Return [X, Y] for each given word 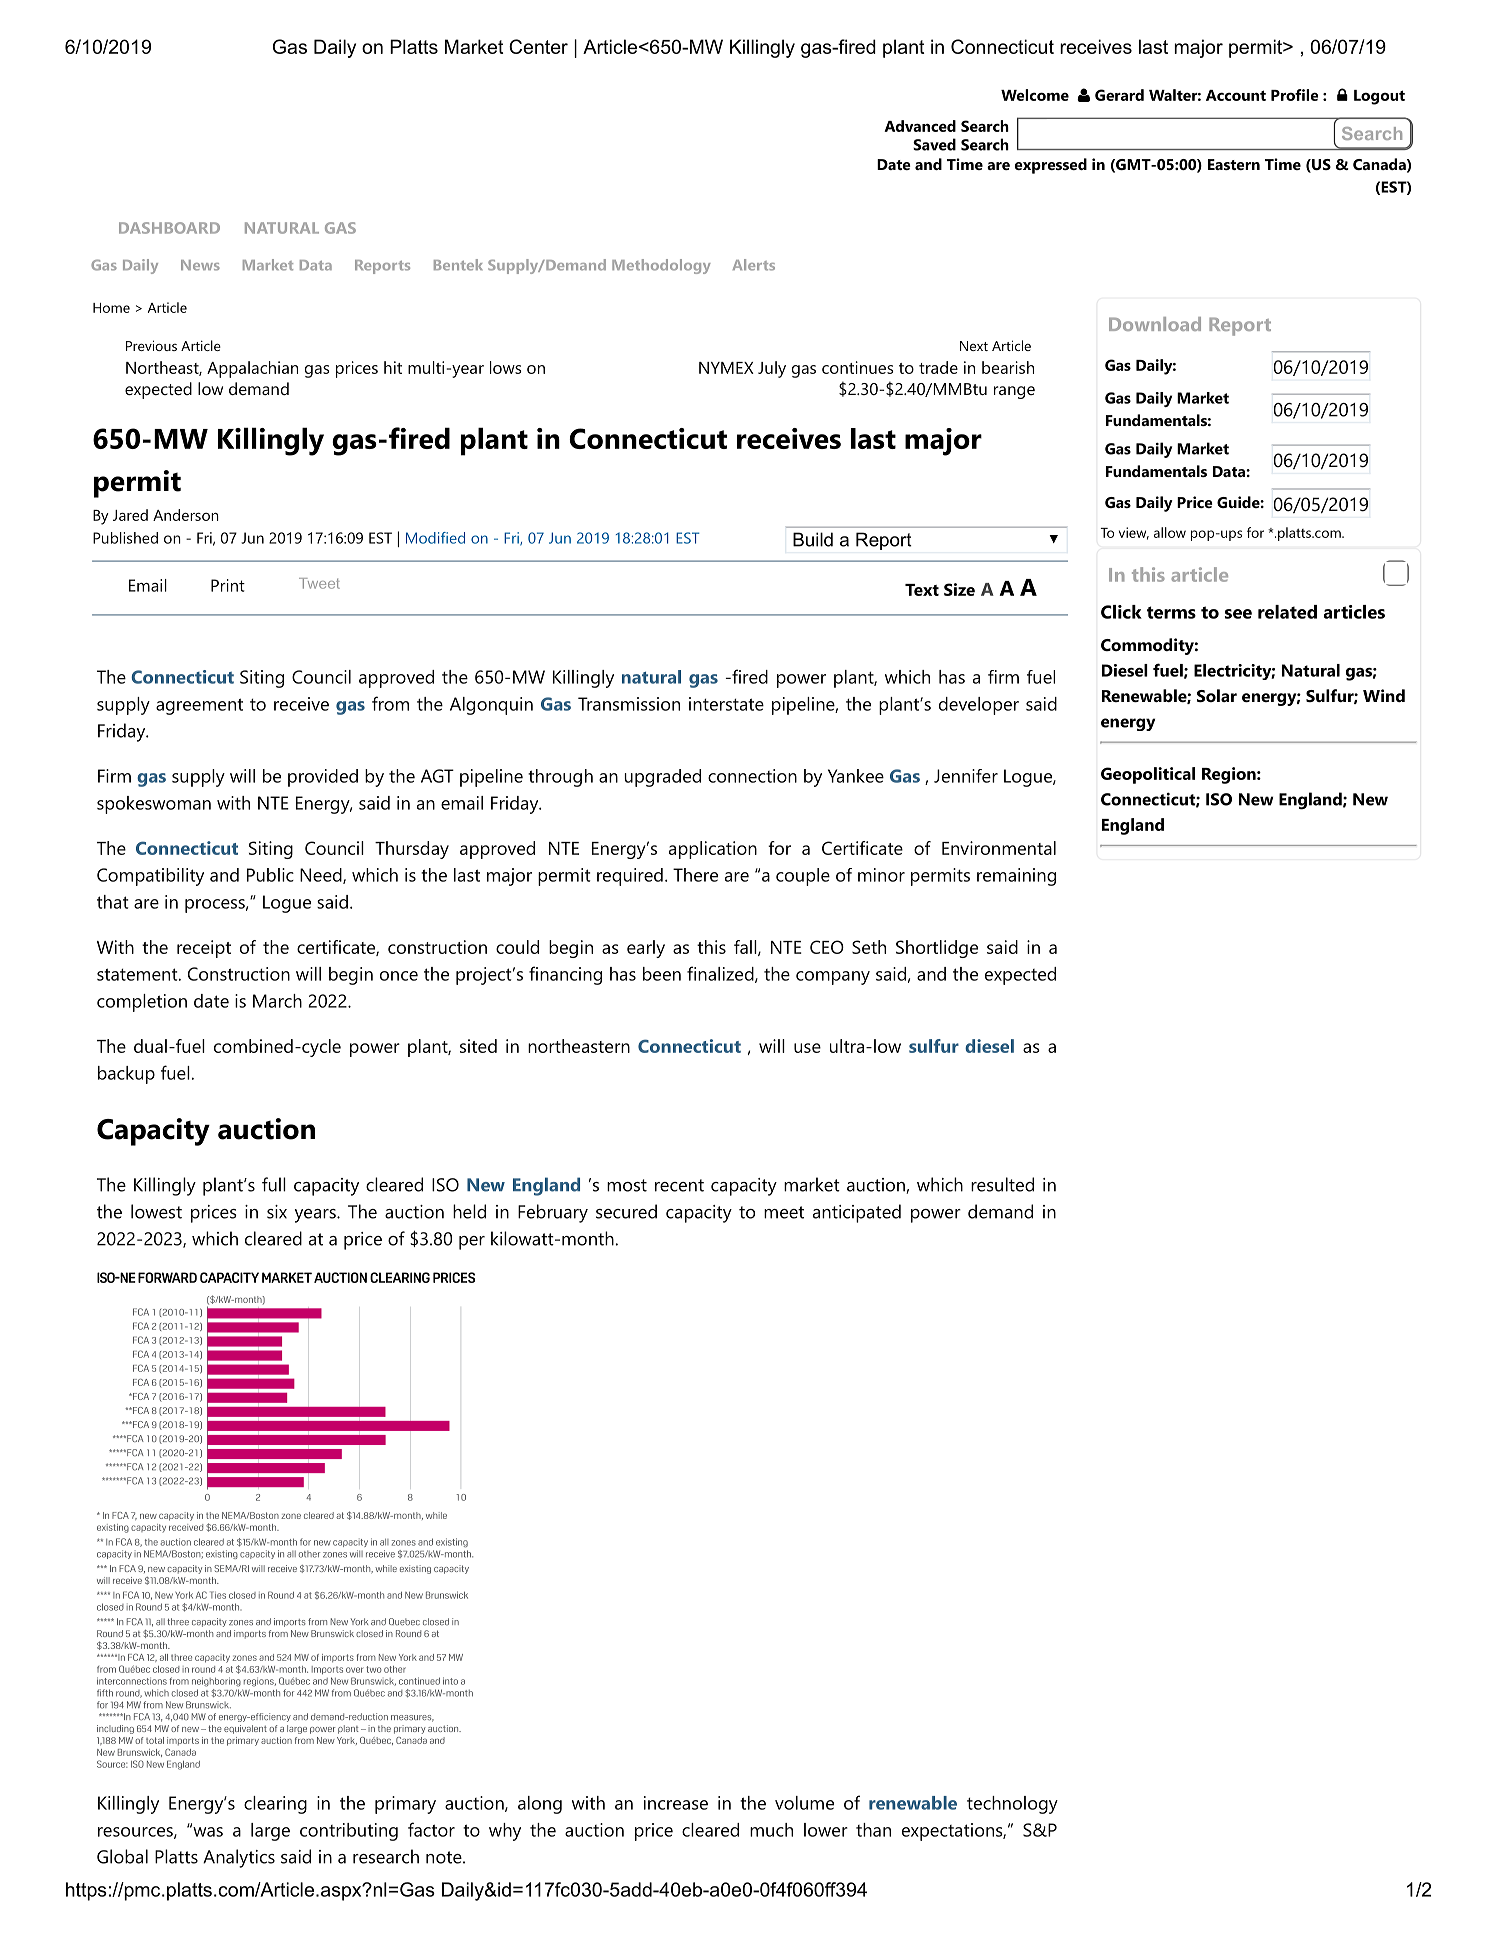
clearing [275, 1805]
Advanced [920, 126]
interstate [726, 704]
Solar [1217, 695]
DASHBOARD [169, 228]
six [277, 1212]
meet [784, 1212]
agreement [199, 706]
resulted [1002, 1184]
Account [1236, 95]
